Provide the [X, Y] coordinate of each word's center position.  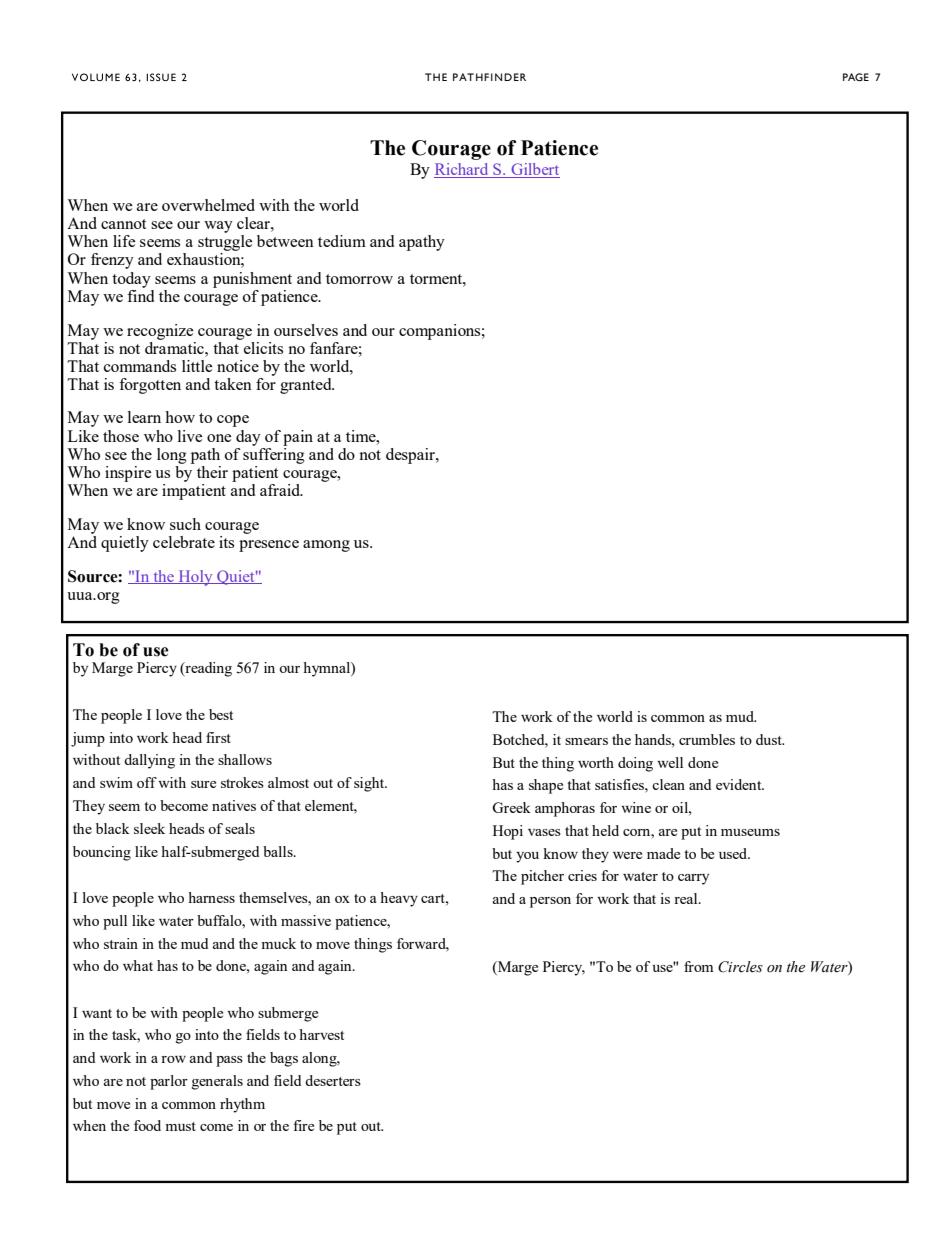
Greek [511, 807]
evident [740, 784]
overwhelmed [208, 205]
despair [411, 456]
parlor [169, 1082]
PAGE [856, 77]
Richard [462, 170]
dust [770, 739]
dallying [149, 761]
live [190, 436]
